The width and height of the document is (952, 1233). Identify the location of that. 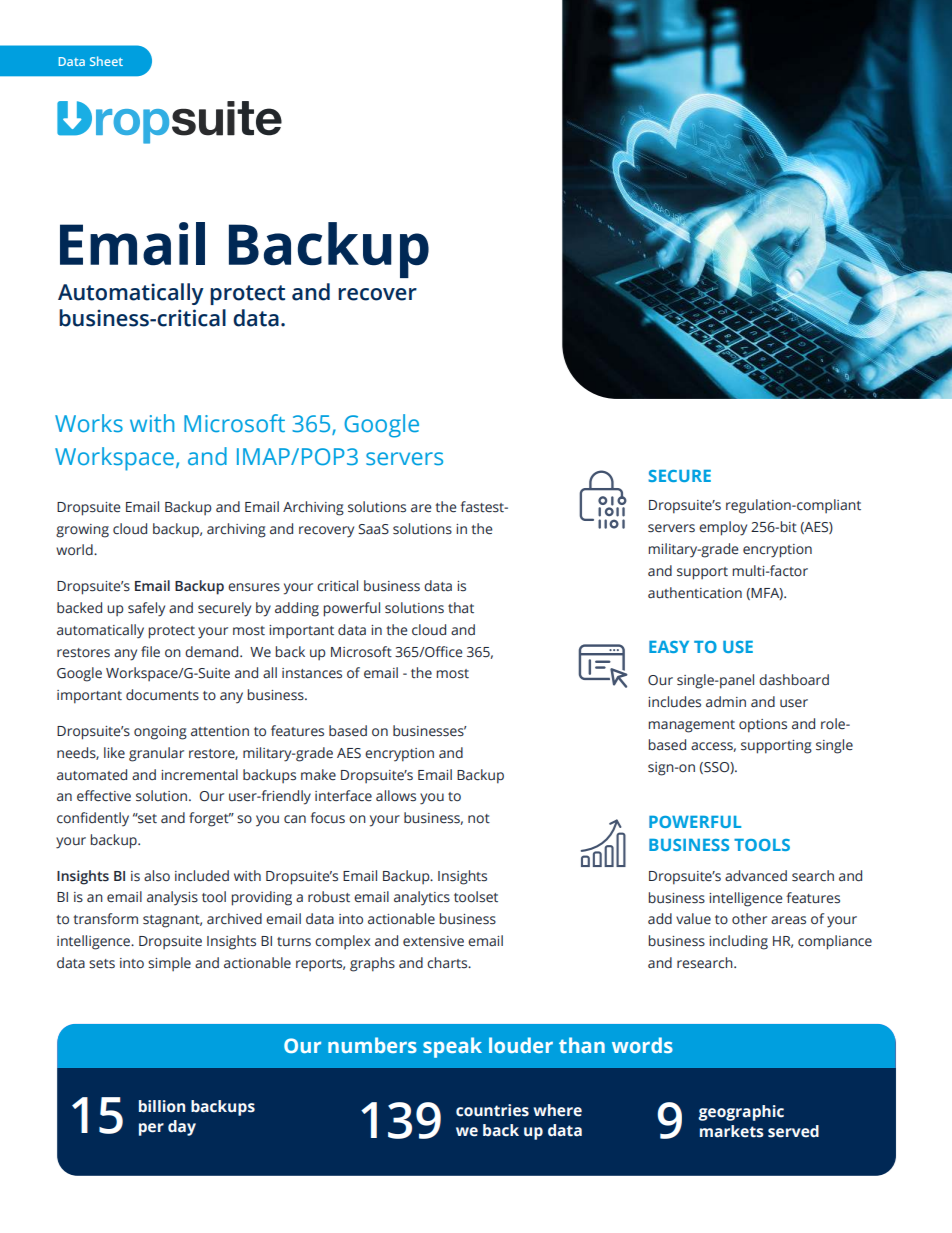
(461, 608).
